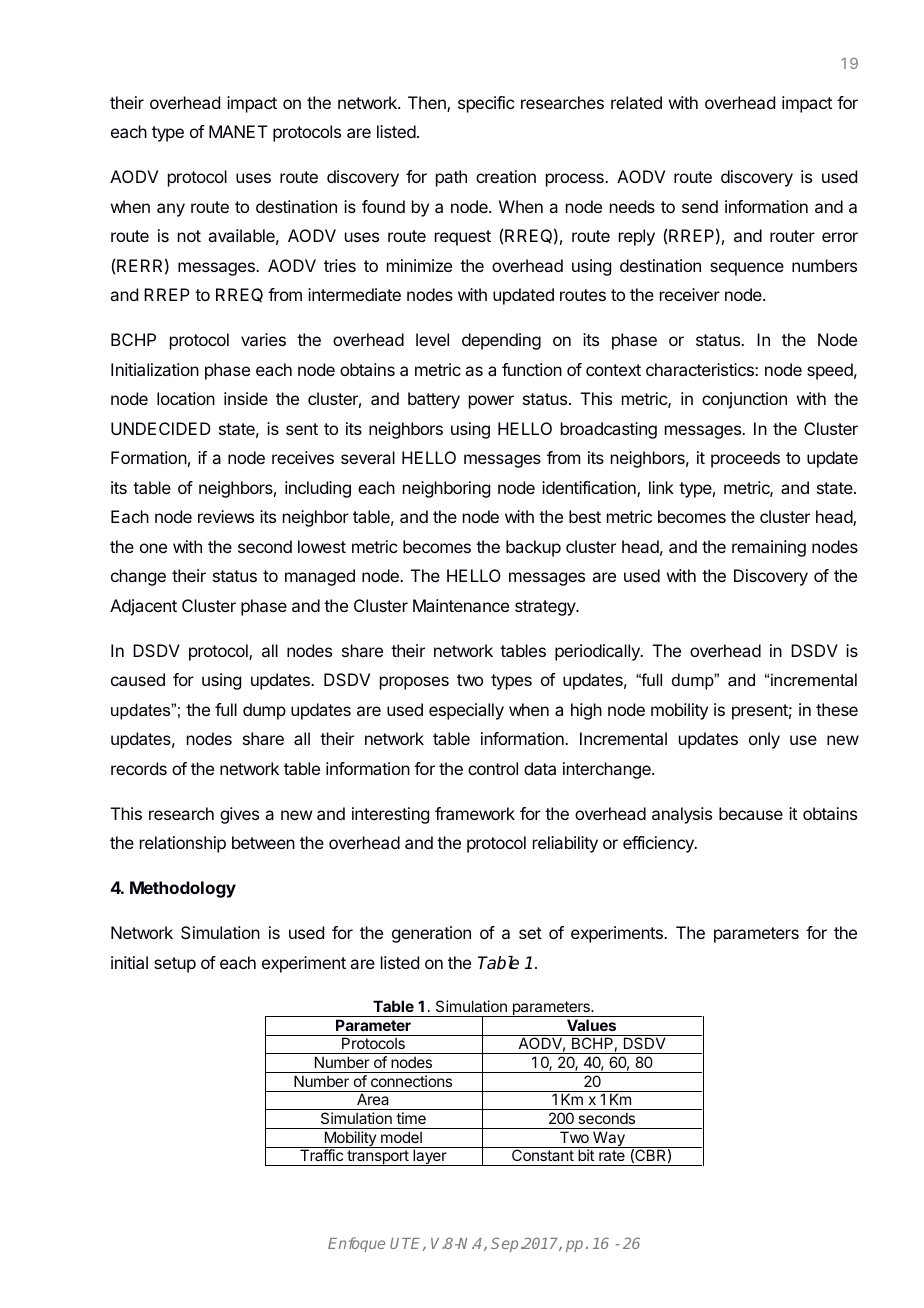  What do you see at coordinates (659, 844) in the screenshot?
I see `efficiency` at bounding box center [659, 844].
